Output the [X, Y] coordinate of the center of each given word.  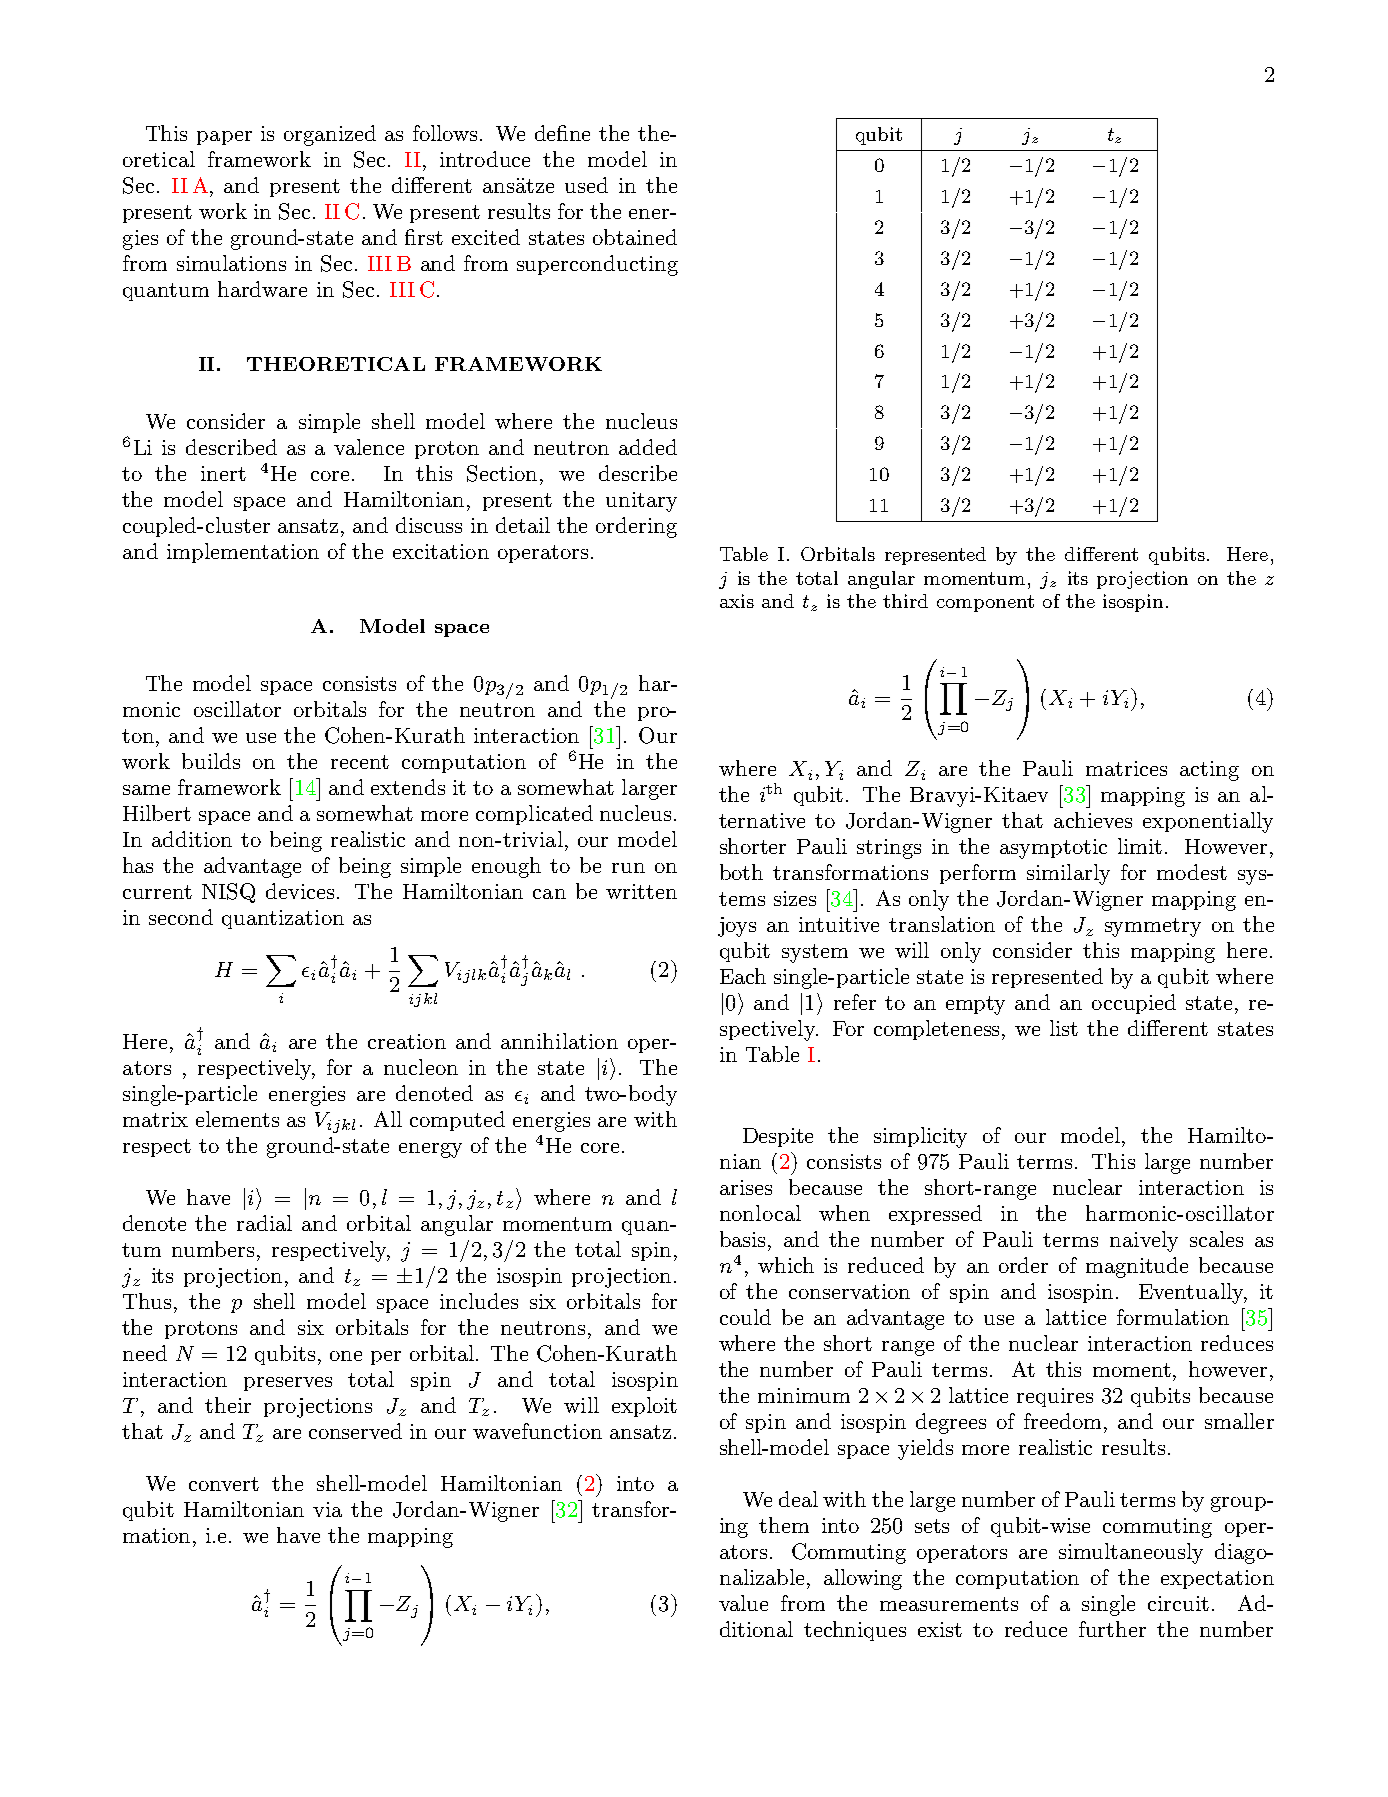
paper [224, 138]
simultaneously [1131, 1553]
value [743, 1603]
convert [224, 1484]
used [586, 185]
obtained [635, 237]
